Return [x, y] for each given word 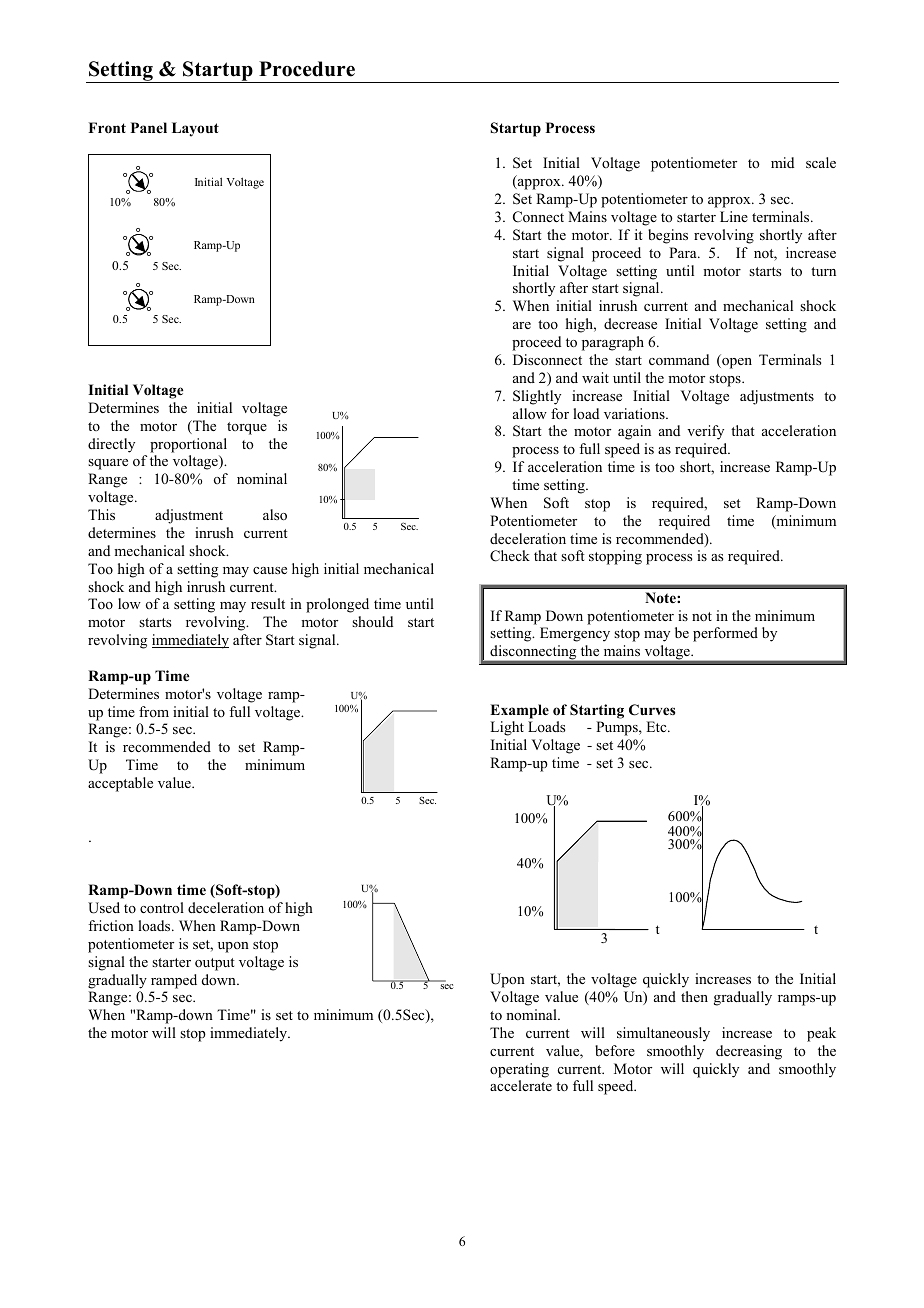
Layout [195, 129]
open [736, 363]
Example [519, 711]
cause [270, 570]
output [215, 964]
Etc [657, 726]
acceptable [120, 784]
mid [782, 162]
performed [725, 634]
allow [530, 414]
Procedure [307, 69]
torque [247, 428]
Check [510, 556]
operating [519, 1070]
